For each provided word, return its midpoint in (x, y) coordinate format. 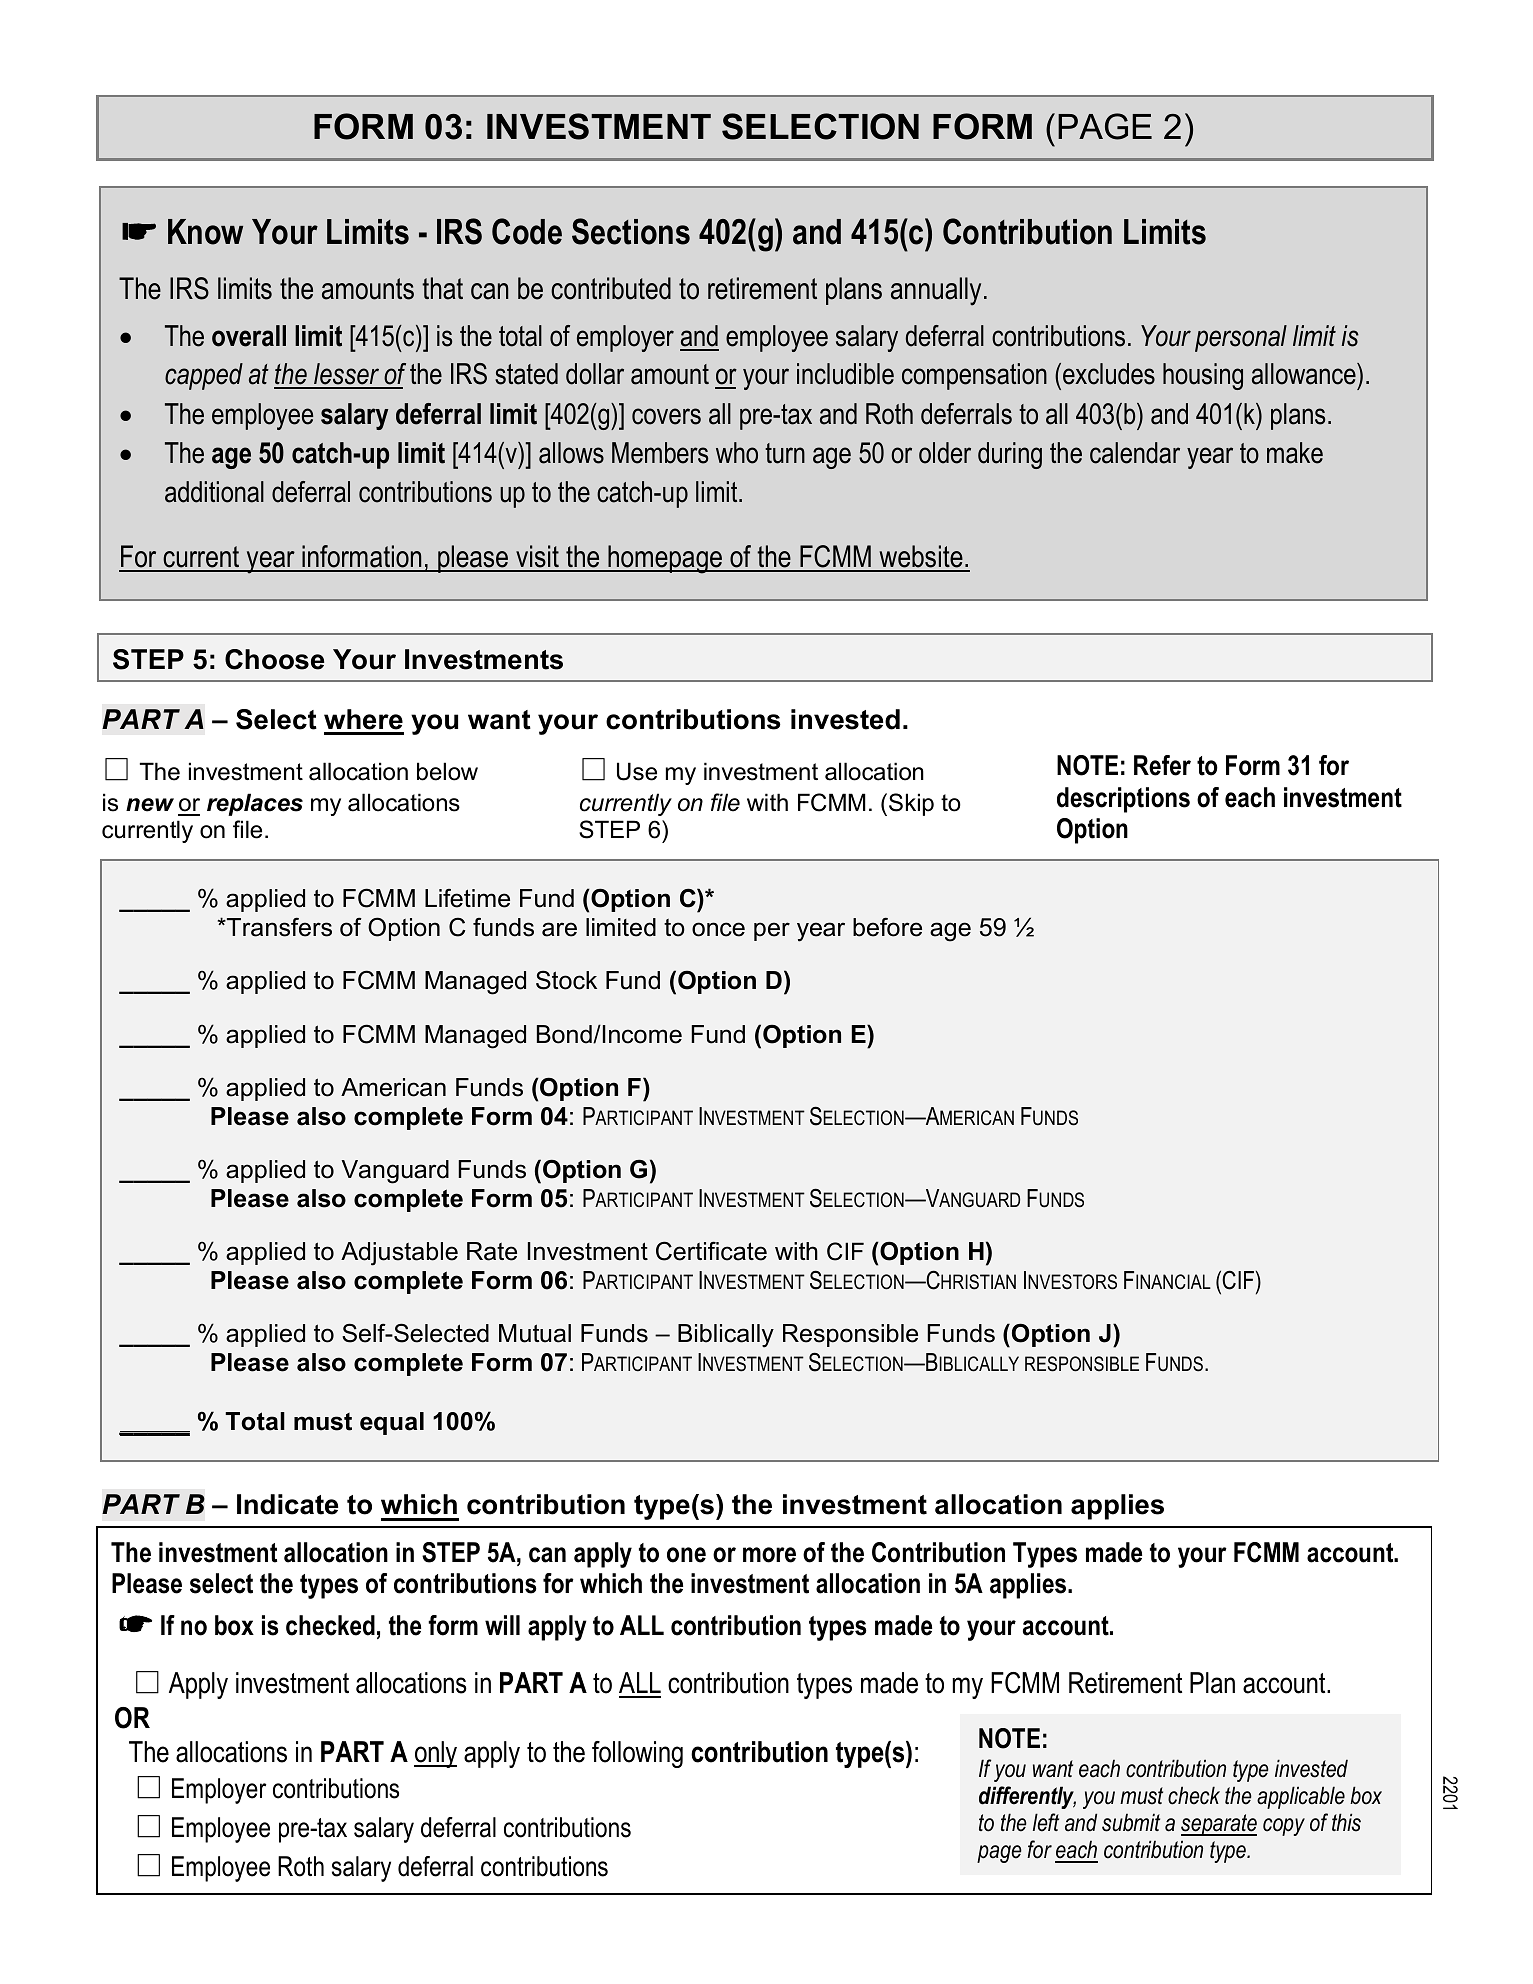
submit (1131, 1822)
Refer (1162, 765)
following (637, 1754)
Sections (631, 231)
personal (1241, 338)
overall (249, 336)
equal (392, 1423)
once (718, 929)
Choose (274, 659)
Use (637, 771)
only (435, 1754)
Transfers (278, 927)
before (887, 927)
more (769, 1555)
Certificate (711, 1251)
